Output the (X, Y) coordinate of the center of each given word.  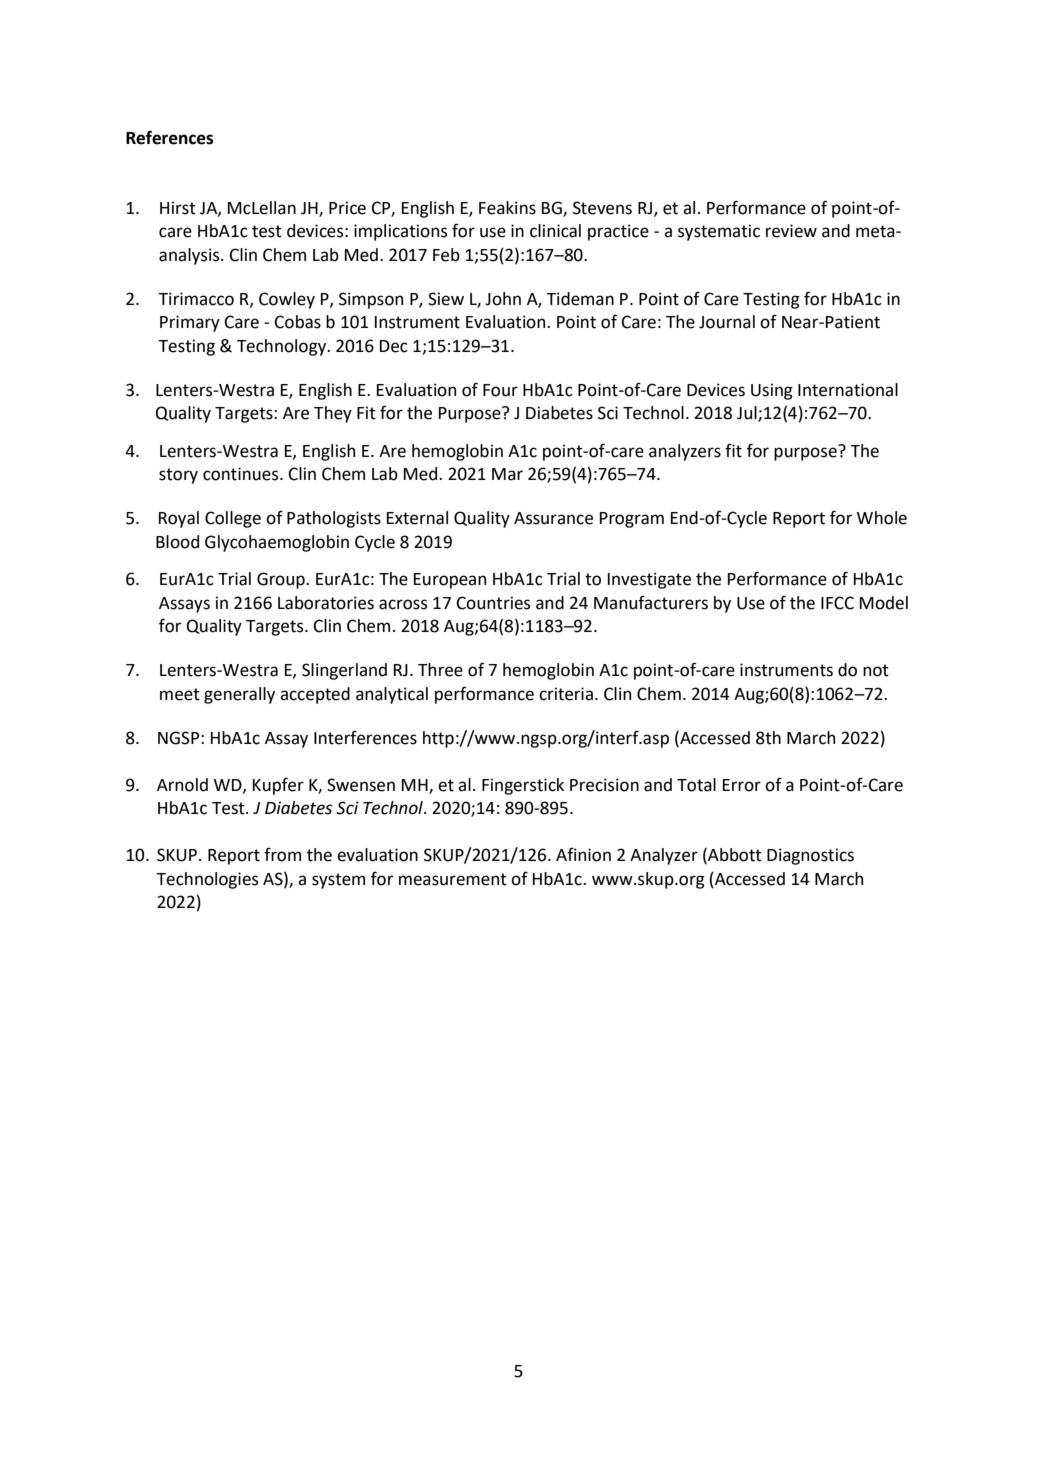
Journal (727, 322)
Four (500, 390)
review (791, 231)
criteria (566, 694)
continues (242, 474)
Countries (493, 603)
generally (239, 695)
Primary (190, 323)
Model (884, 603)
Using (772, 391)
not (876, 670)
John (503, 299)
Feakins (507, 208)
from (282, 854)
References (169, 137)
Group (282, 580)
